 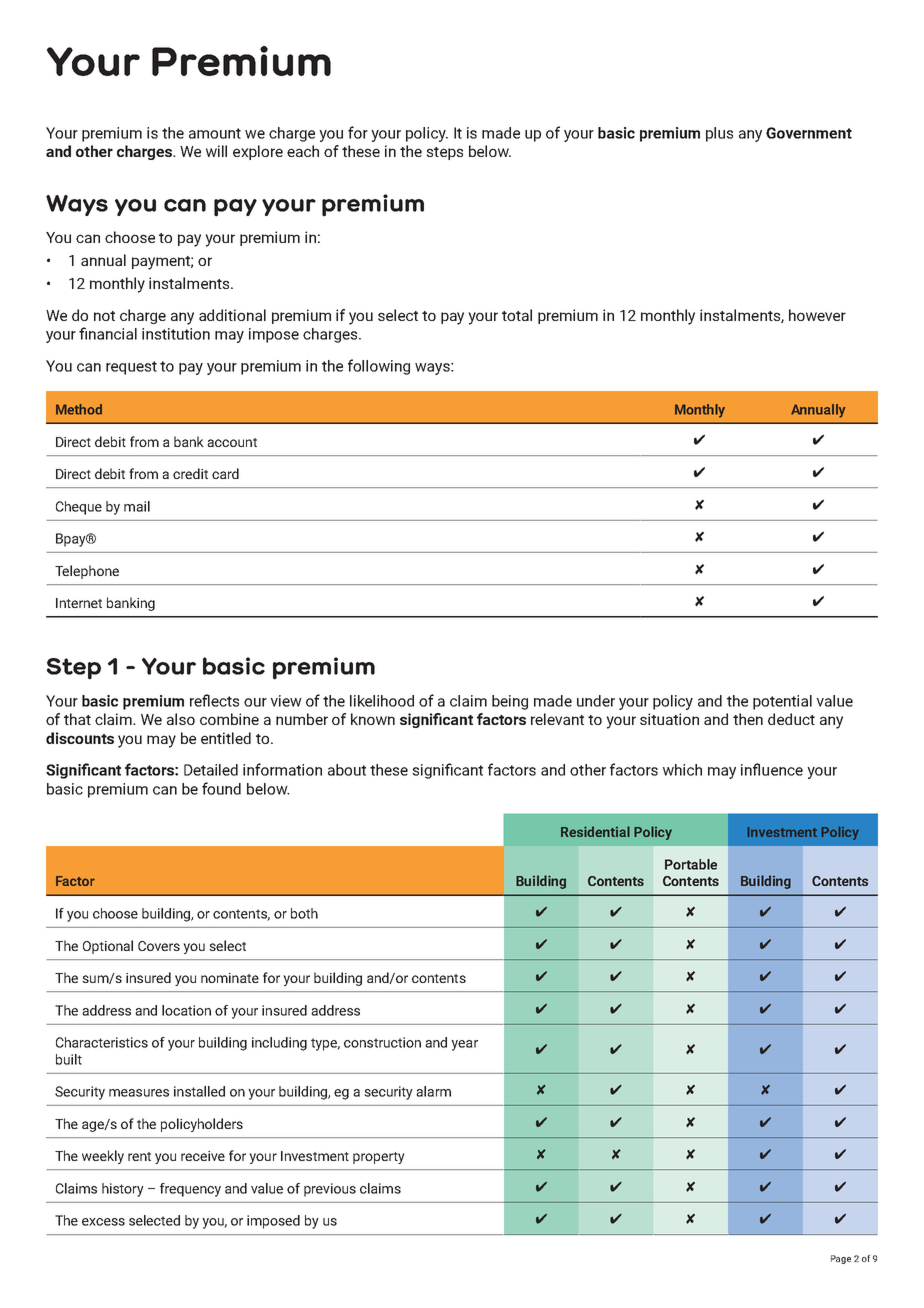 I want to click on property, so click(x=379, y=1158).
